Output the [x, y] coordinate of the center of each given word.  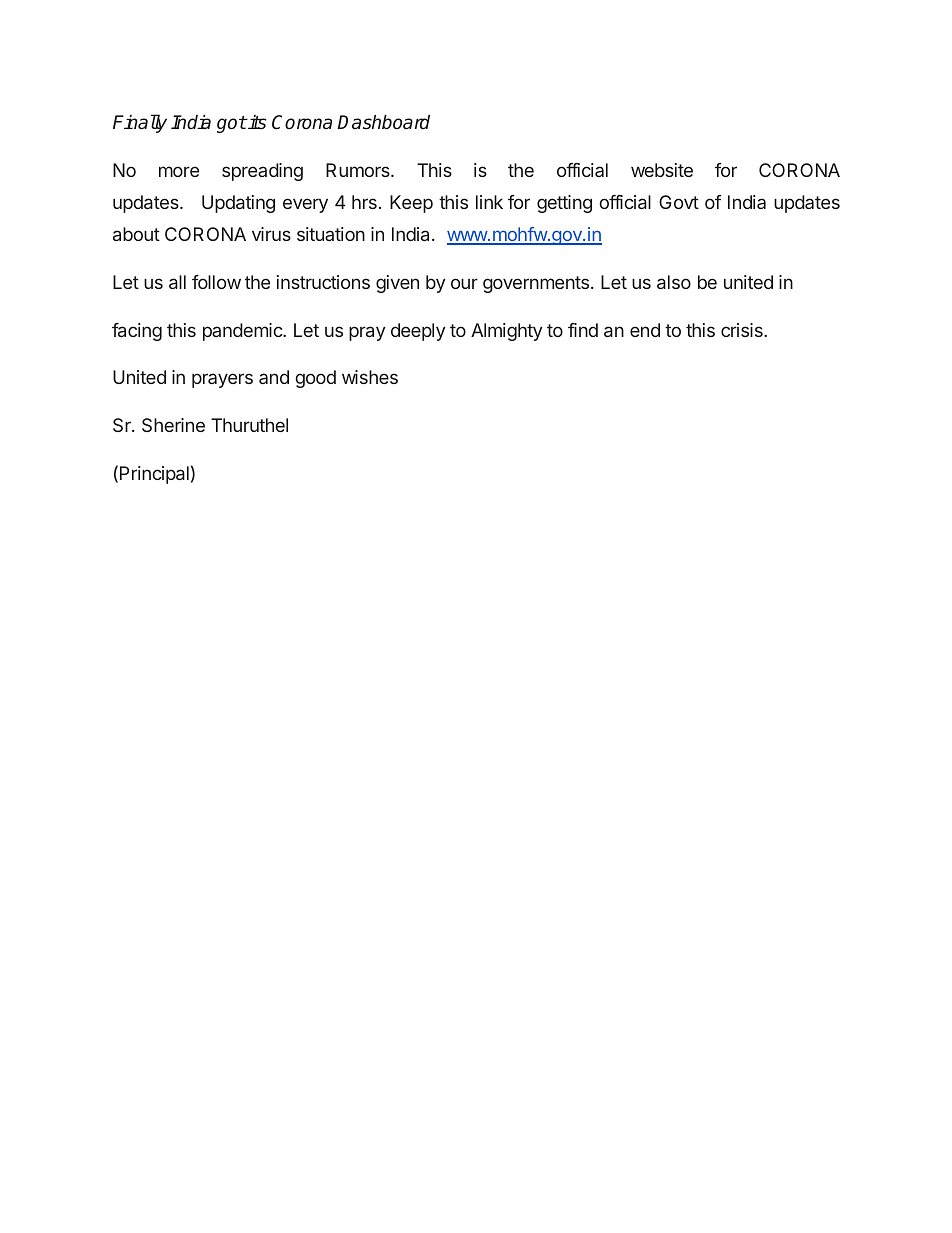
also [674, 282]
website [662, 170]
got [232, 124]
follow [216, 282]
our [464, 283]
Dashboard [383, 122]
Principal [154, 475]
